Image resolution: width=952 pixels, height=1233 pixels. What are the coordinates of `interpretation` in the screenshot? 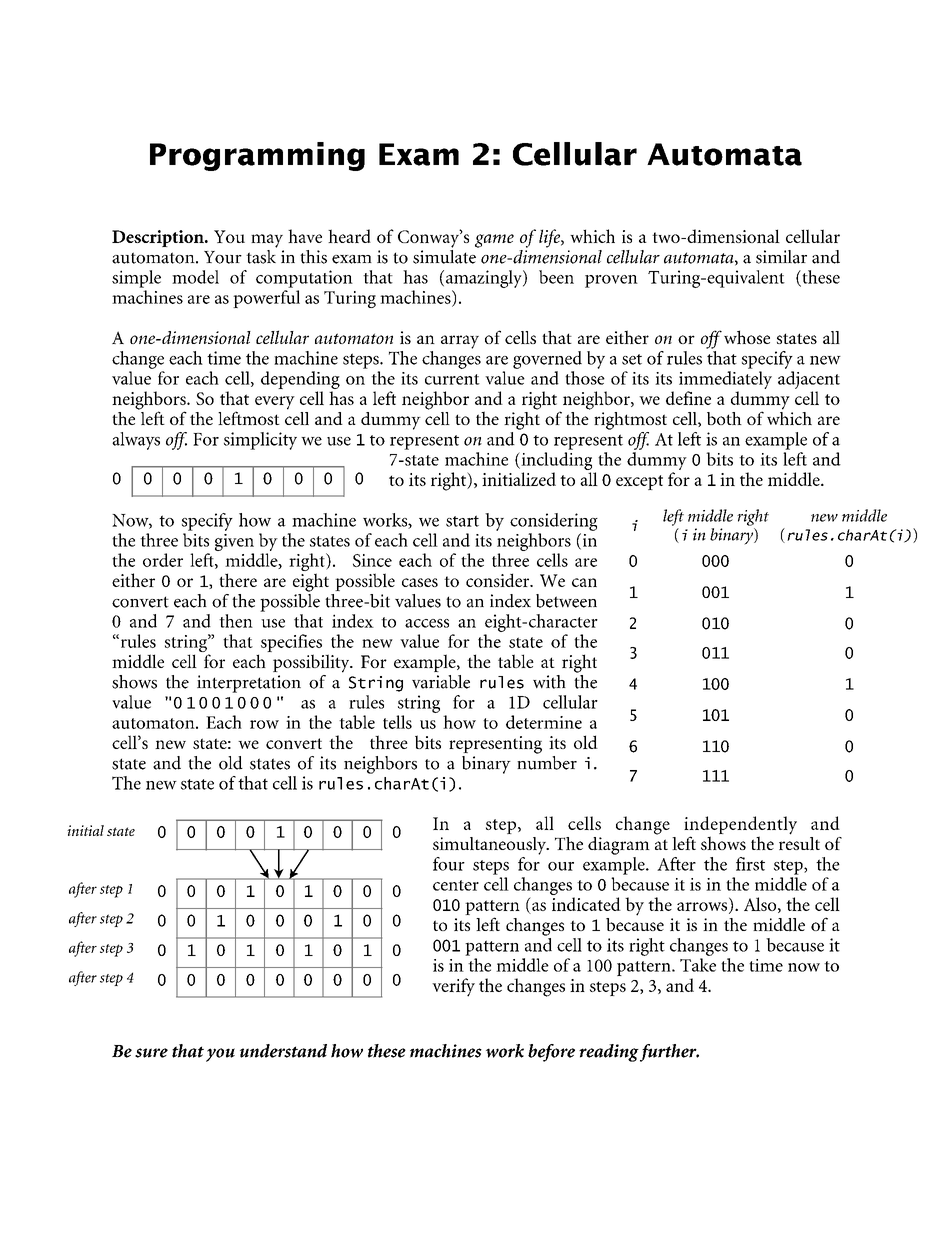 It's located at (249, 684).
